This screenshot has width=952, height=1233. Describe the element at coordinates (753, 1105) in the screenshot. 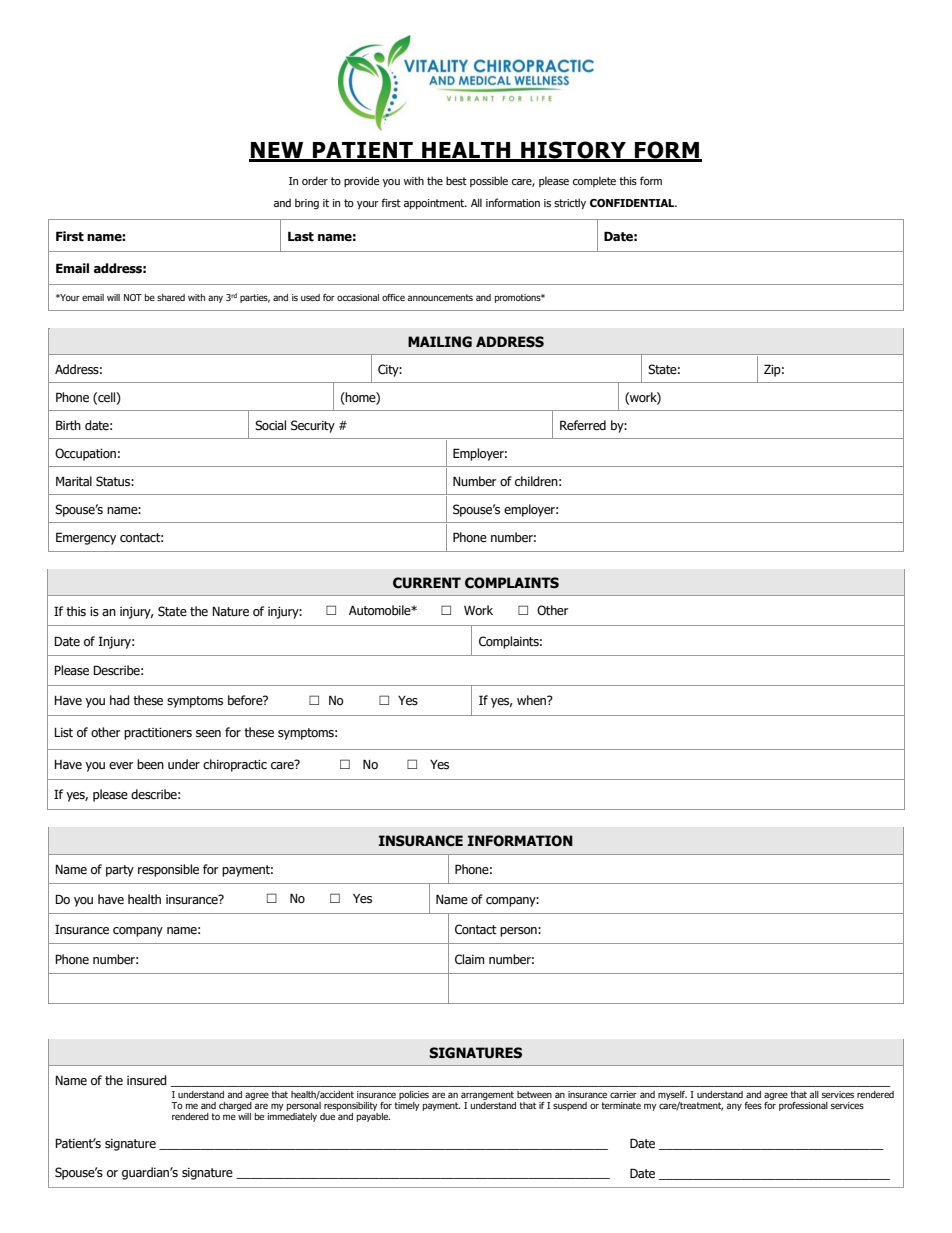

I see `fees` at that location.
